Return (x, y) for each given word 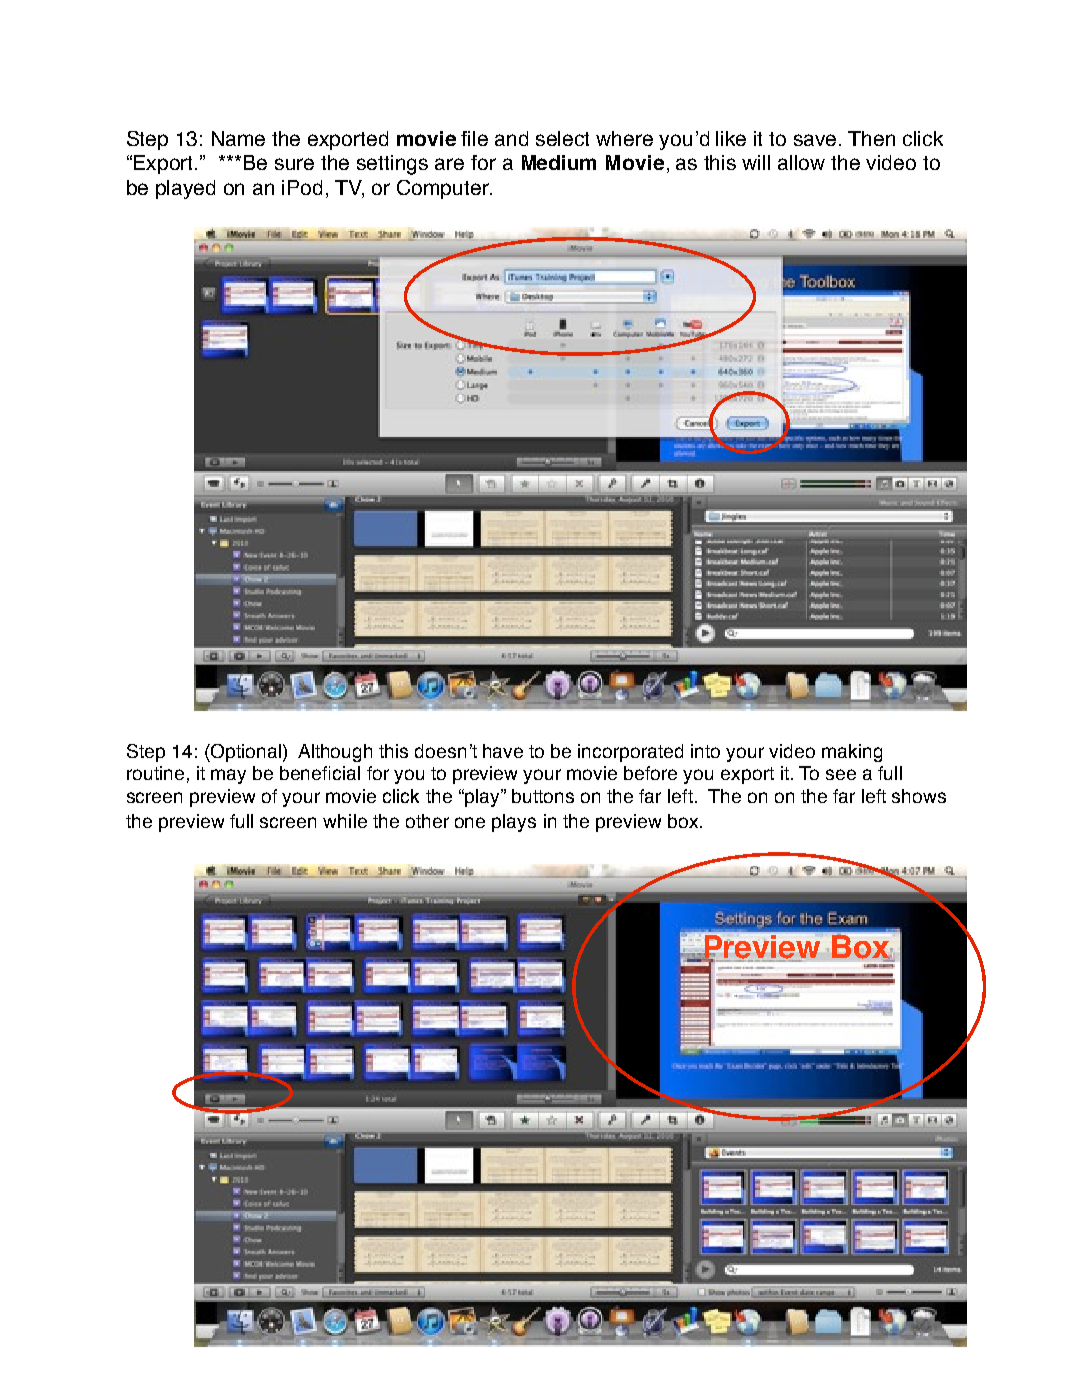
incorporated (630, 753)
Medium (559, 162)
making (852, 753)
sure (294, 164)
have (503, 751)
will (756, 162)
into (705, 751)
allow (801, 162)
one (470, 822)
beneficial (320, 773)
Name (238, 138)
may (228, 776)
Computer (444, 189)
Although (335, 753)
